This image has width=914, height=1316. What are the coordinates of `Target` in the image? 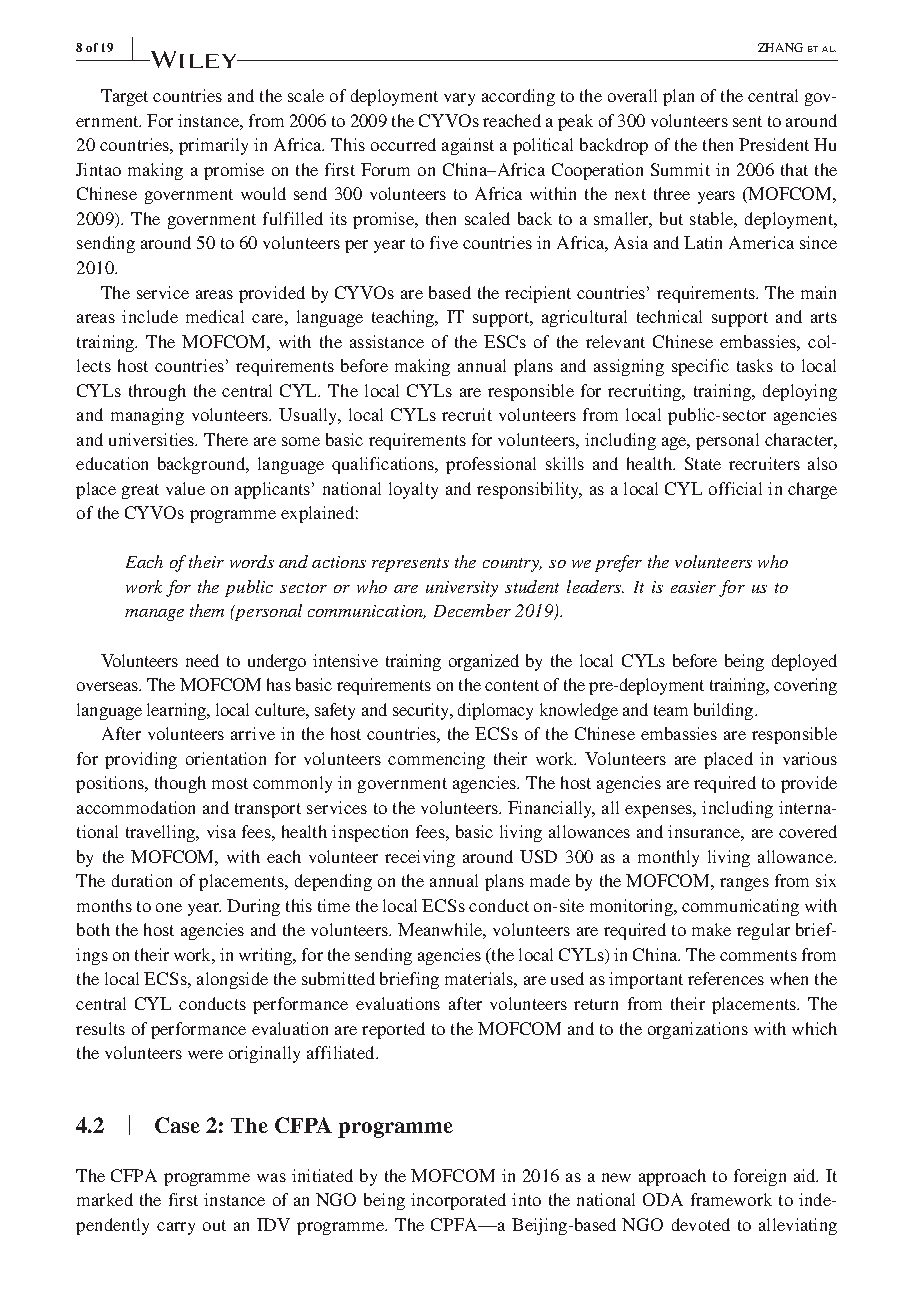 It's located at (124, 97).
